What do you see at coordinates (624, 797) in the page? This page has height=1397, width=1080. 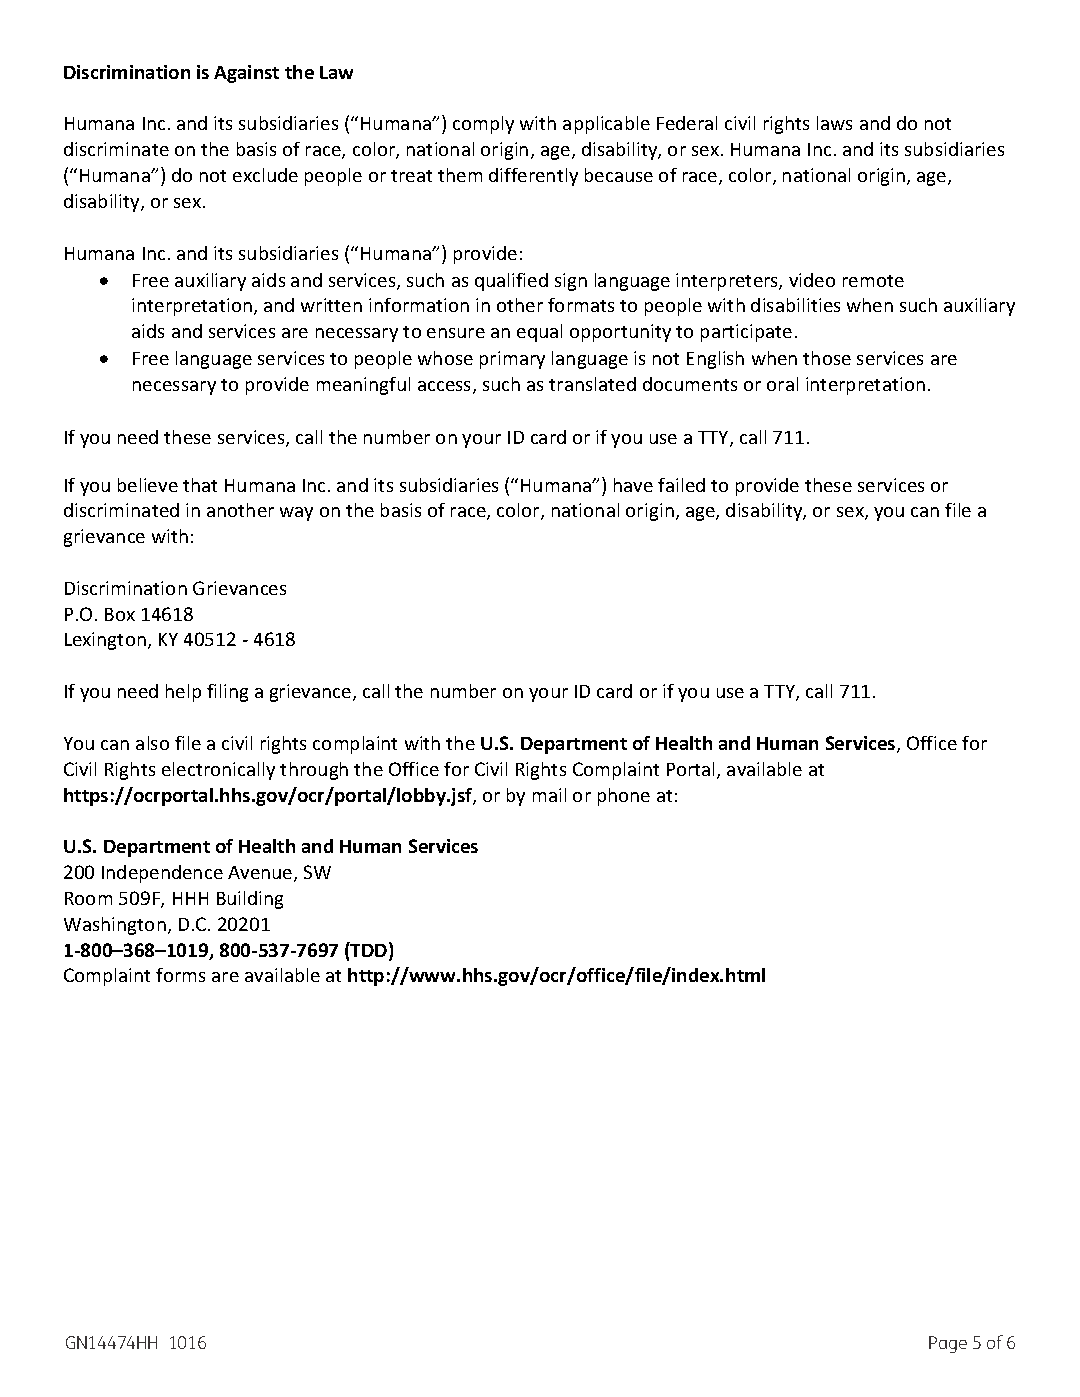 I see `phone` at bounding box center [624, 797].
